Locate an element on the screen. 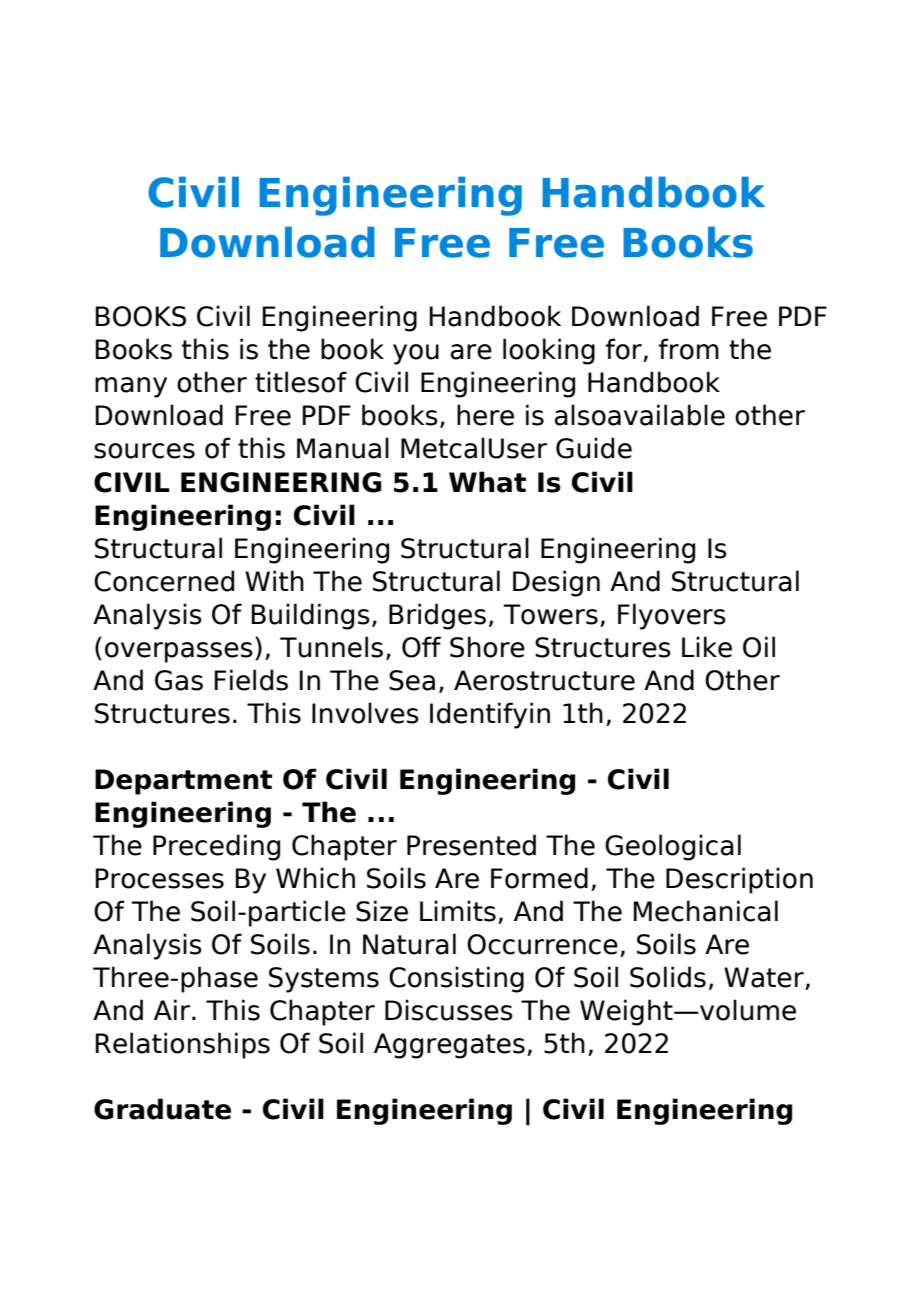  Aggregates is located at coordinates (449, 1046).
